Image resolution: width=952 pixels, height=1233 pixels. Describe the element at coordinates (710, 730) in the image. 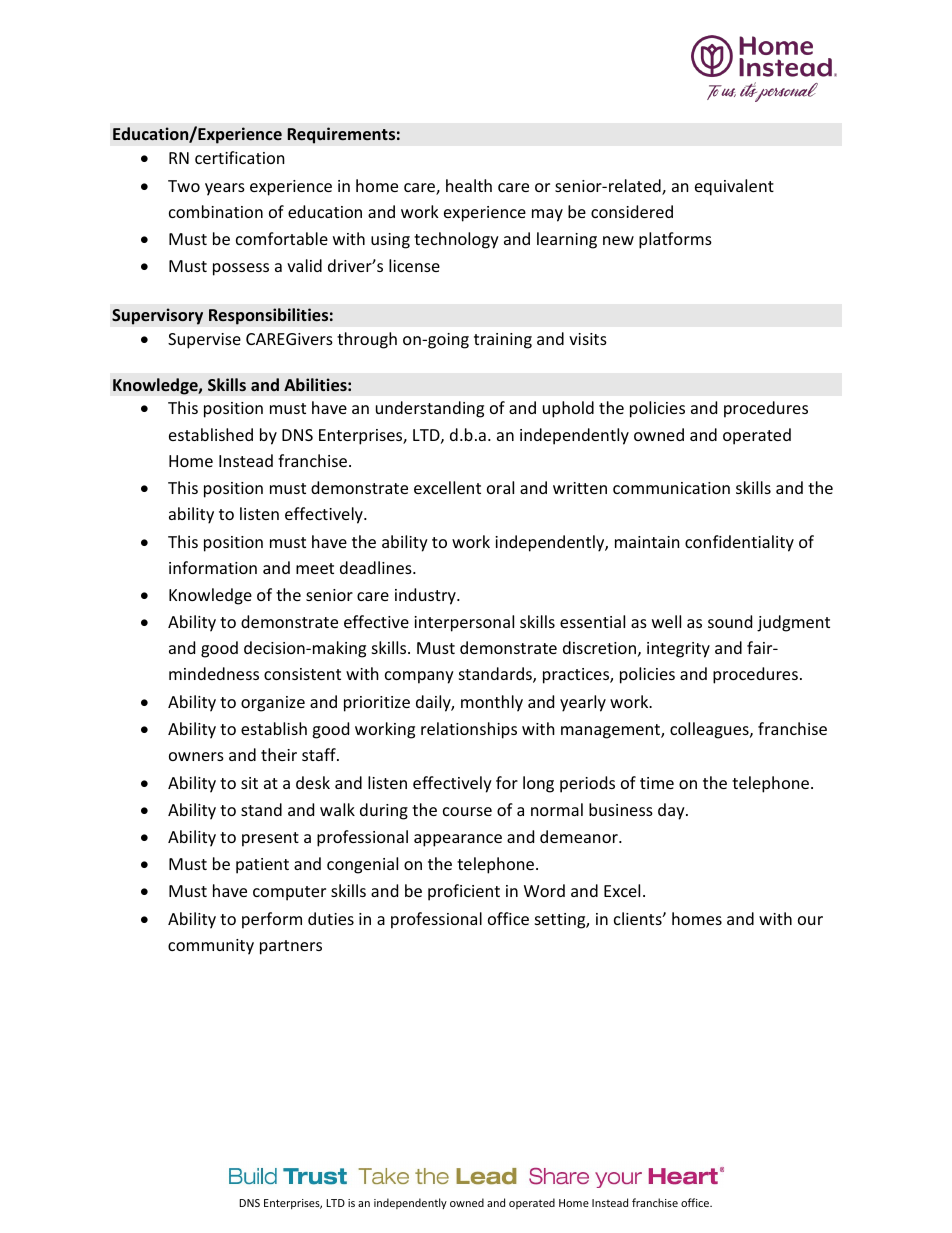

I see `colleagues` at that location.
